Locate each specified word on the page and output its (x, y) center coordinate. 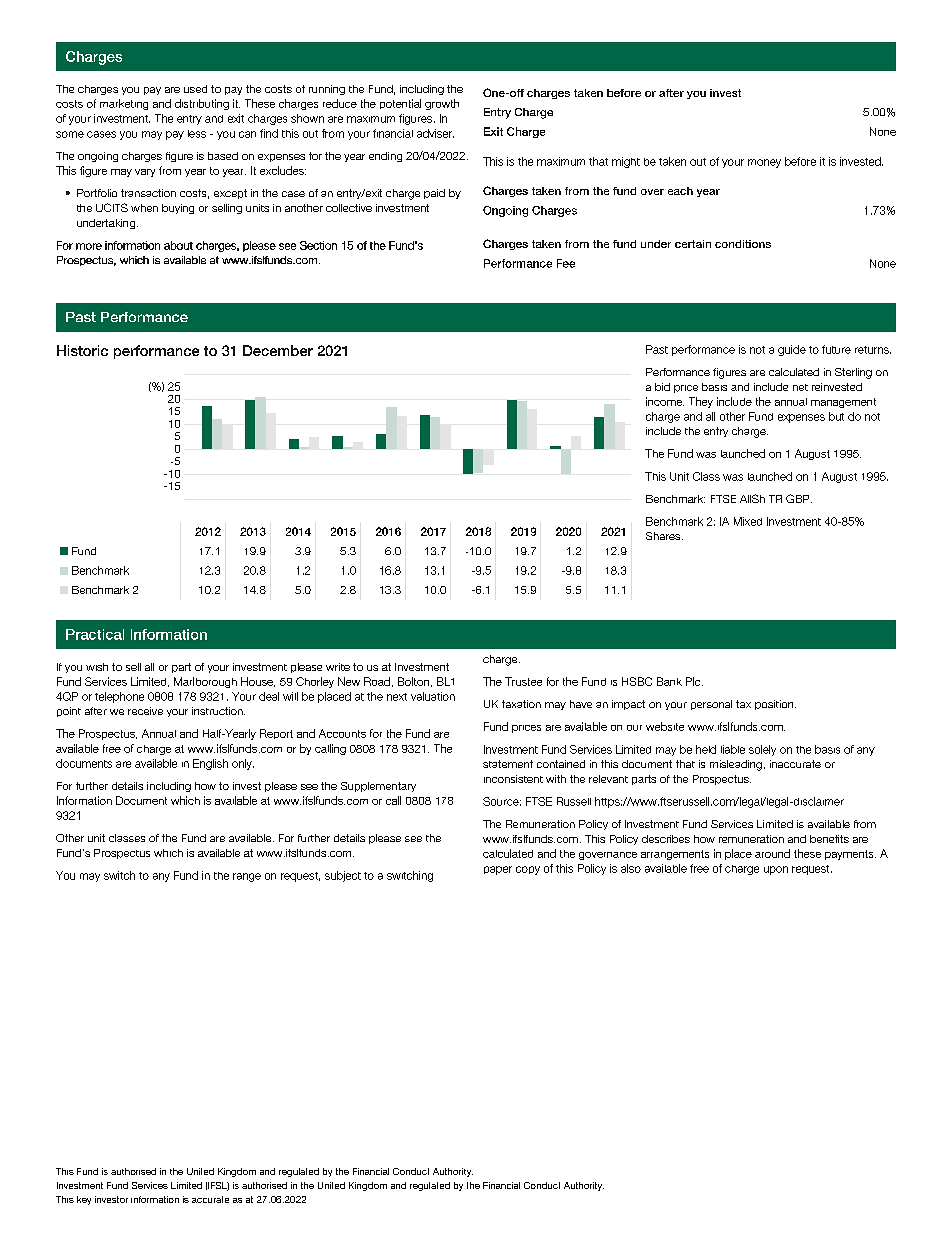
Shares (664, 536)
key (84, 1200)
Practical (95, 634)
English (210, 764)
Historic (82, 350)
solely (762, 750)
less (197, 134)
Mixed (748, 521)
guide (792, 350)
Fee (566, 263)
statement (508, 764)
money (764, 163)
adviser (435, 133)
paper (498, 870)
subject (343, 876)
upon (776, 870)
